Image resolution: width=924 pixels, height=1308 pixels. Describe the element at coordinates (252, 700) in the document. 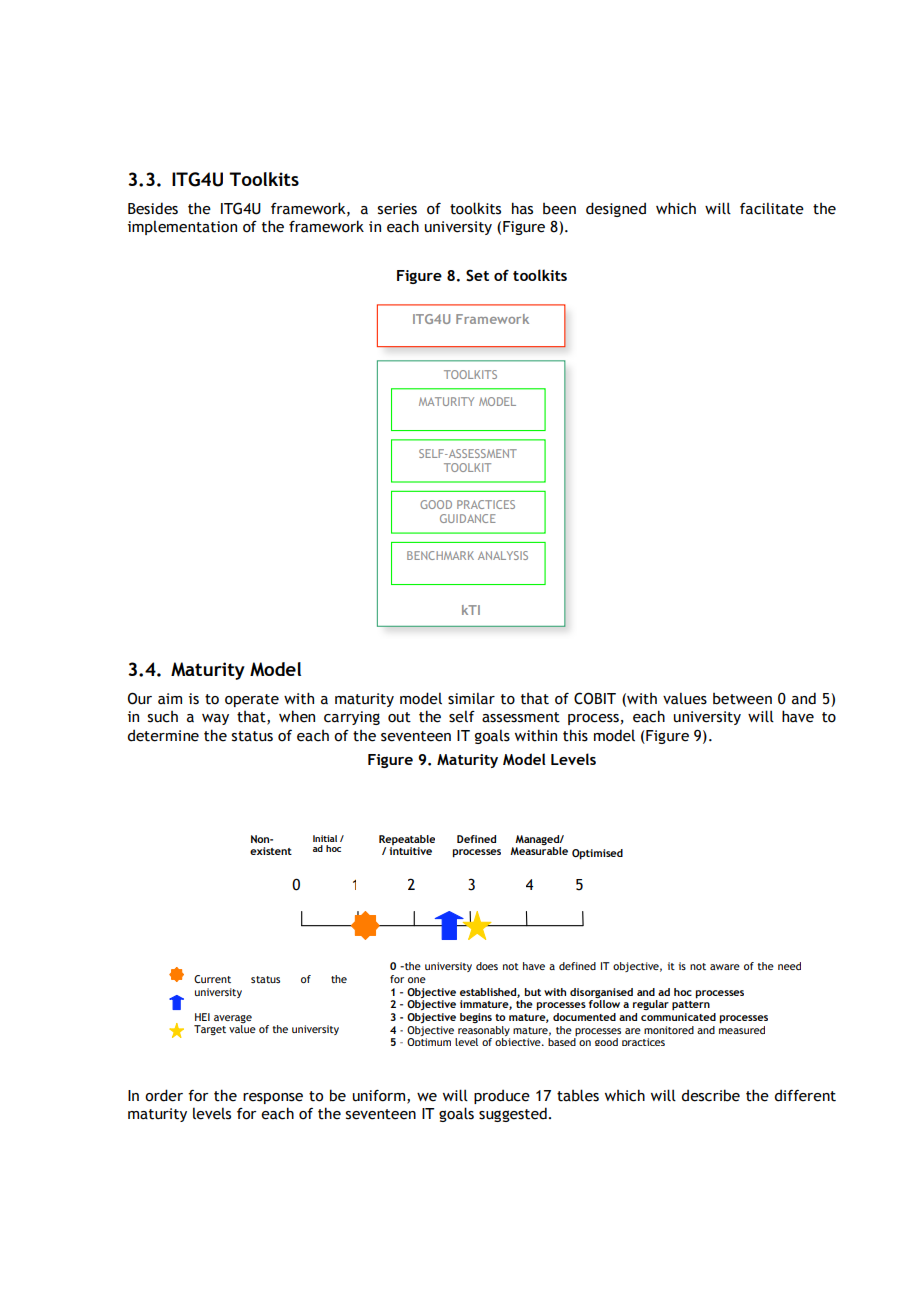

I see `operate` at that location.
